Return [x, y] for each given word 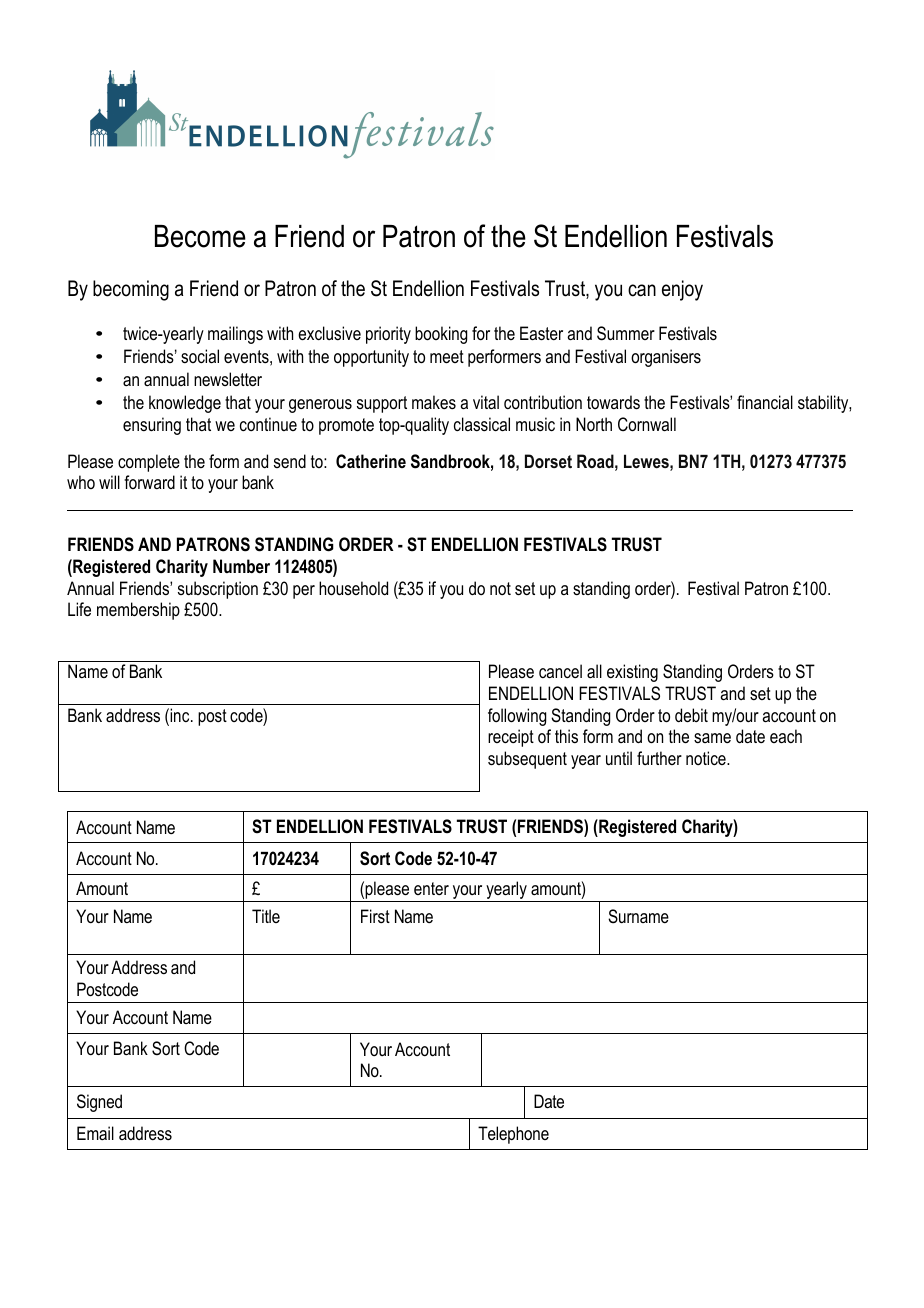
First [375, 916]
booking [441, 335]
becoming [131, 290]
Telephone [513, 1135]
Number [241, 566]
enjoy [682, 290]
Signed [99, 1103]
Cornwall [647, 424]
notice [707, 758]
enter [431, 888]
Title [266, 916]
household [353, 588]
